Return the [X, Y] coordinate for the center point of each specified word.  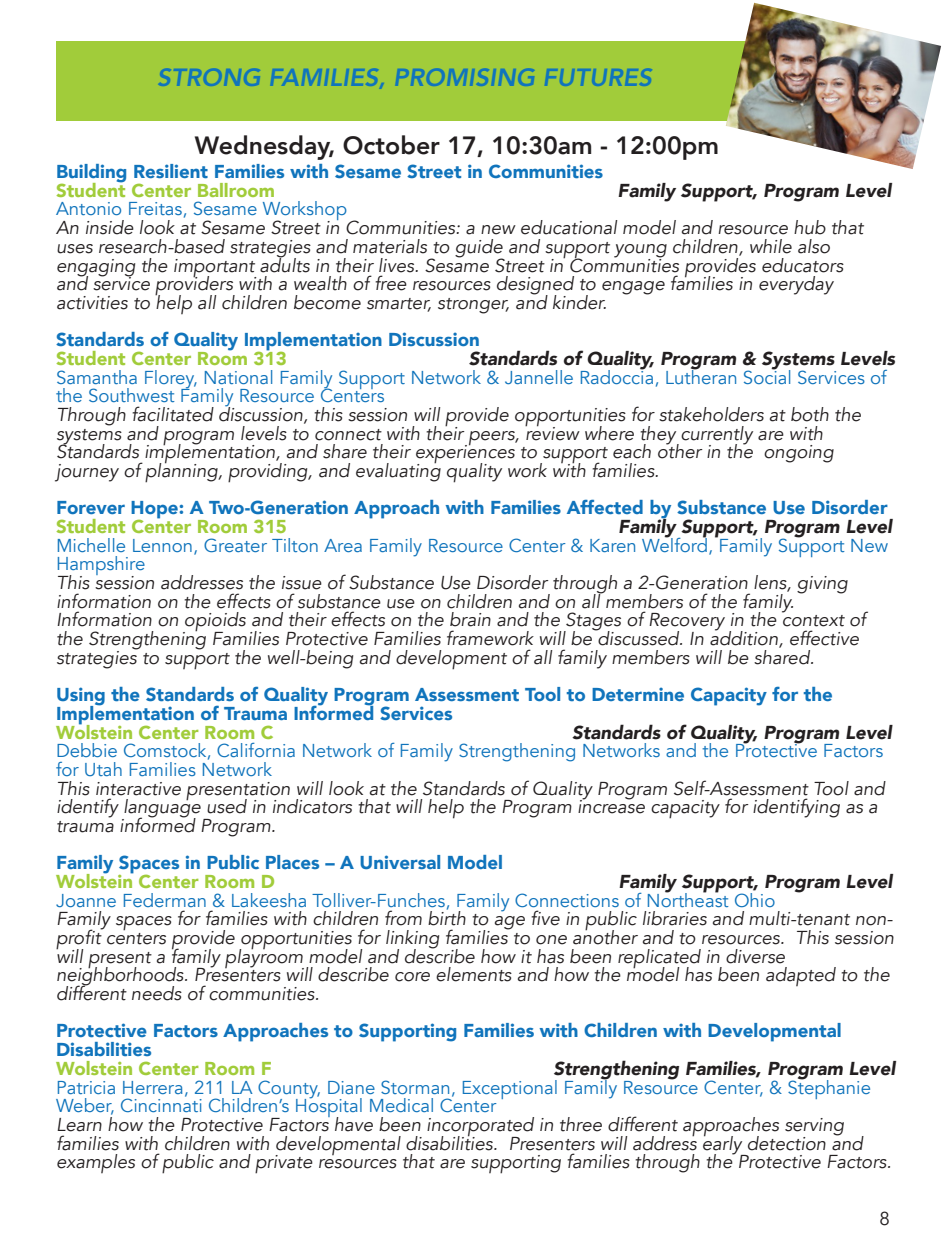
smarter [399, 305]
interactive [138, 789]
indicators [312, 806]
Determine [638, 694]
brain [470, 619]
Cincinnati [161, 1104]
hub [810, 227]
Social [767, 375]
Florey [171, 380]
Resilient [171, 171]
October [391, 145]
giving [822, 585]
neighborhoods [121, 976]
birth [447, 917]
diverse [755, 956]
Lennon [162, 545]
